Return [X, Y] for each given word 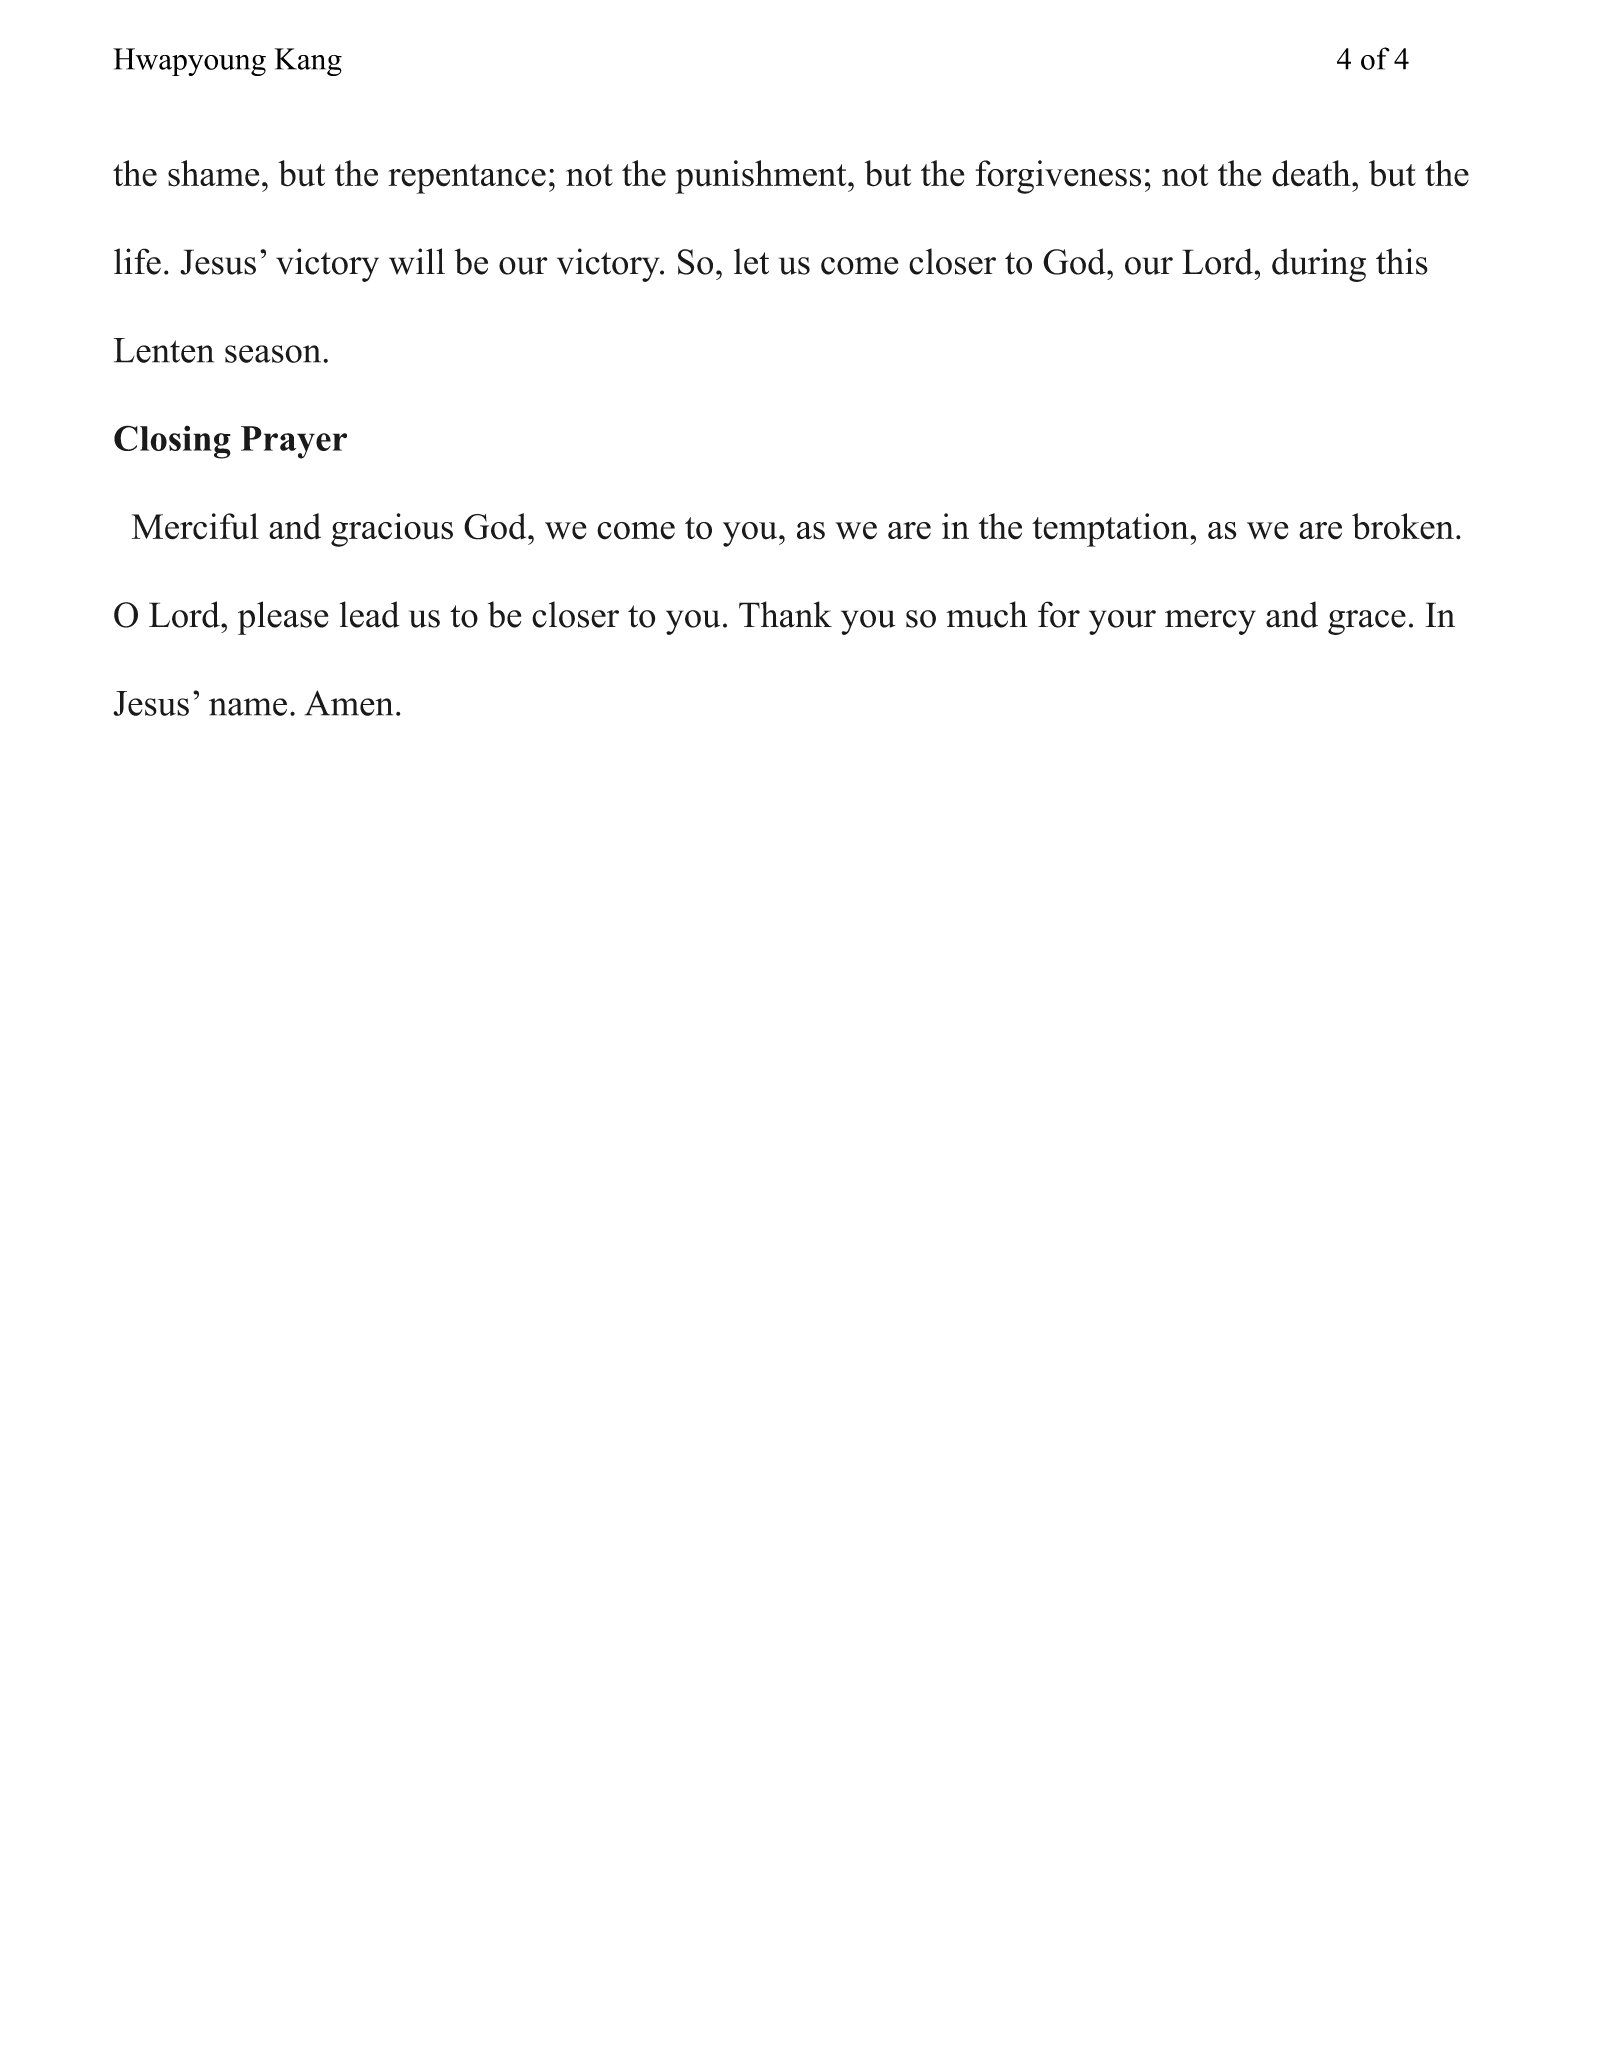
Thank [785, 614]
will [417, 261]
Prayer [294, 442]
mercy [1210, 622]
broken [1403, 526]
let [751, 261]
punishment [762, 177]
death [1312, 173]
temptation [1111, 530]
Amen [349, 703]
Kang [308, 62]
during [1319, 265]
